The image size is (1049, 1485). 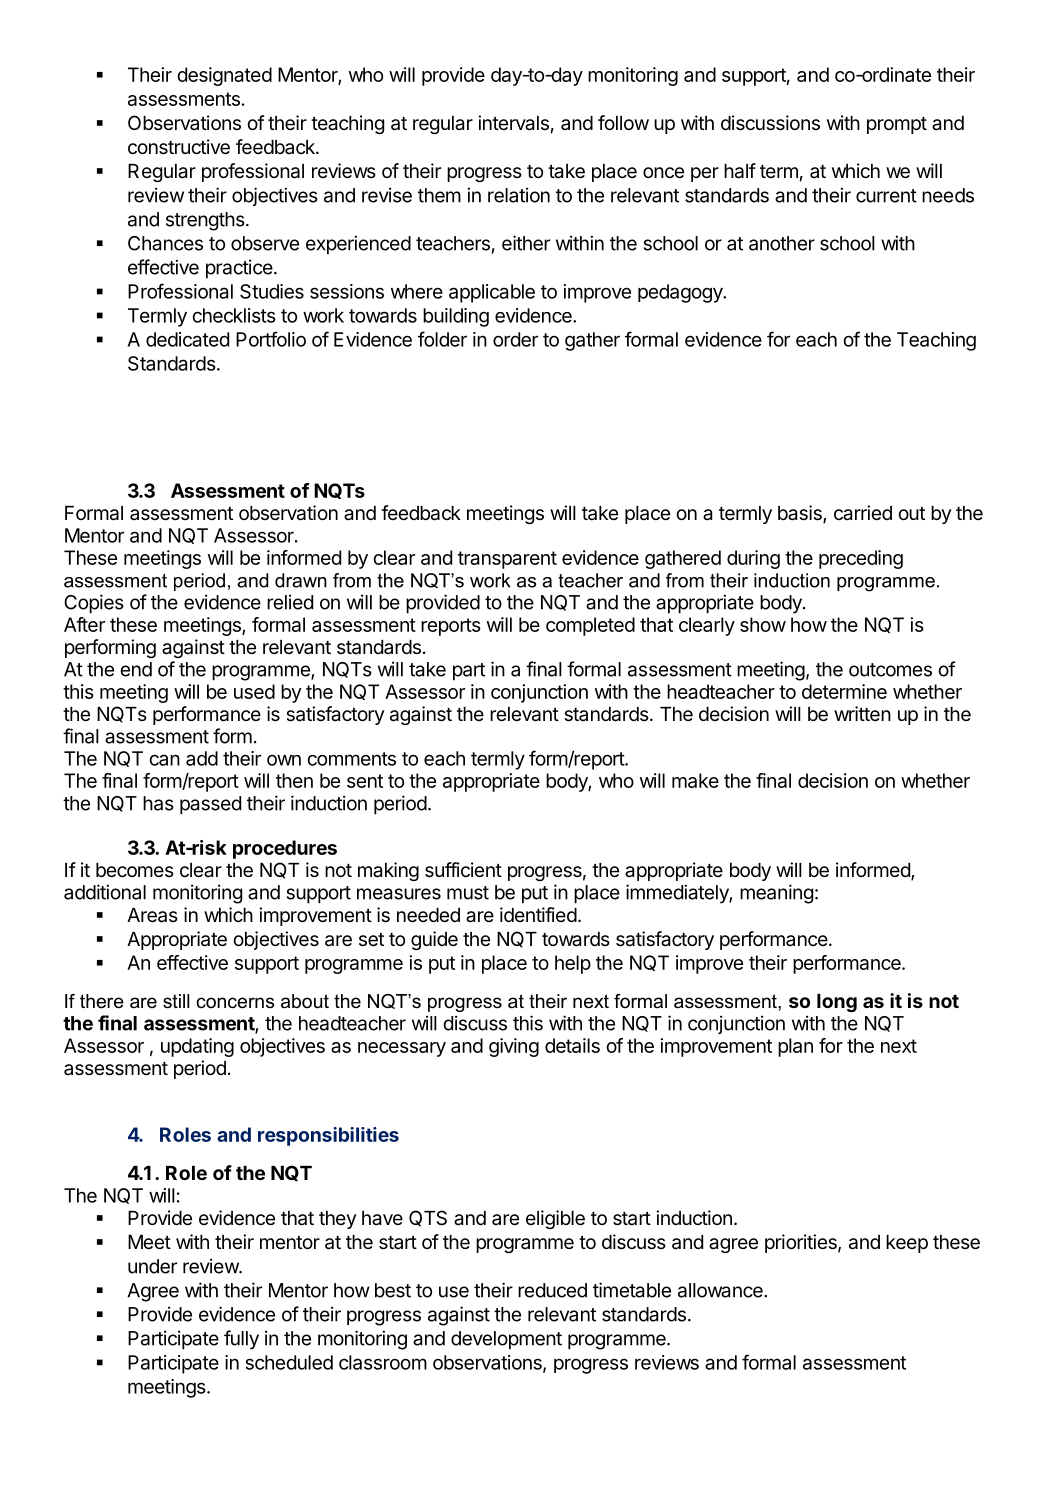 What do you see at coordinates (513, 123) in the screenshot?
I see `intervals` at bounding box center [513, 123].
